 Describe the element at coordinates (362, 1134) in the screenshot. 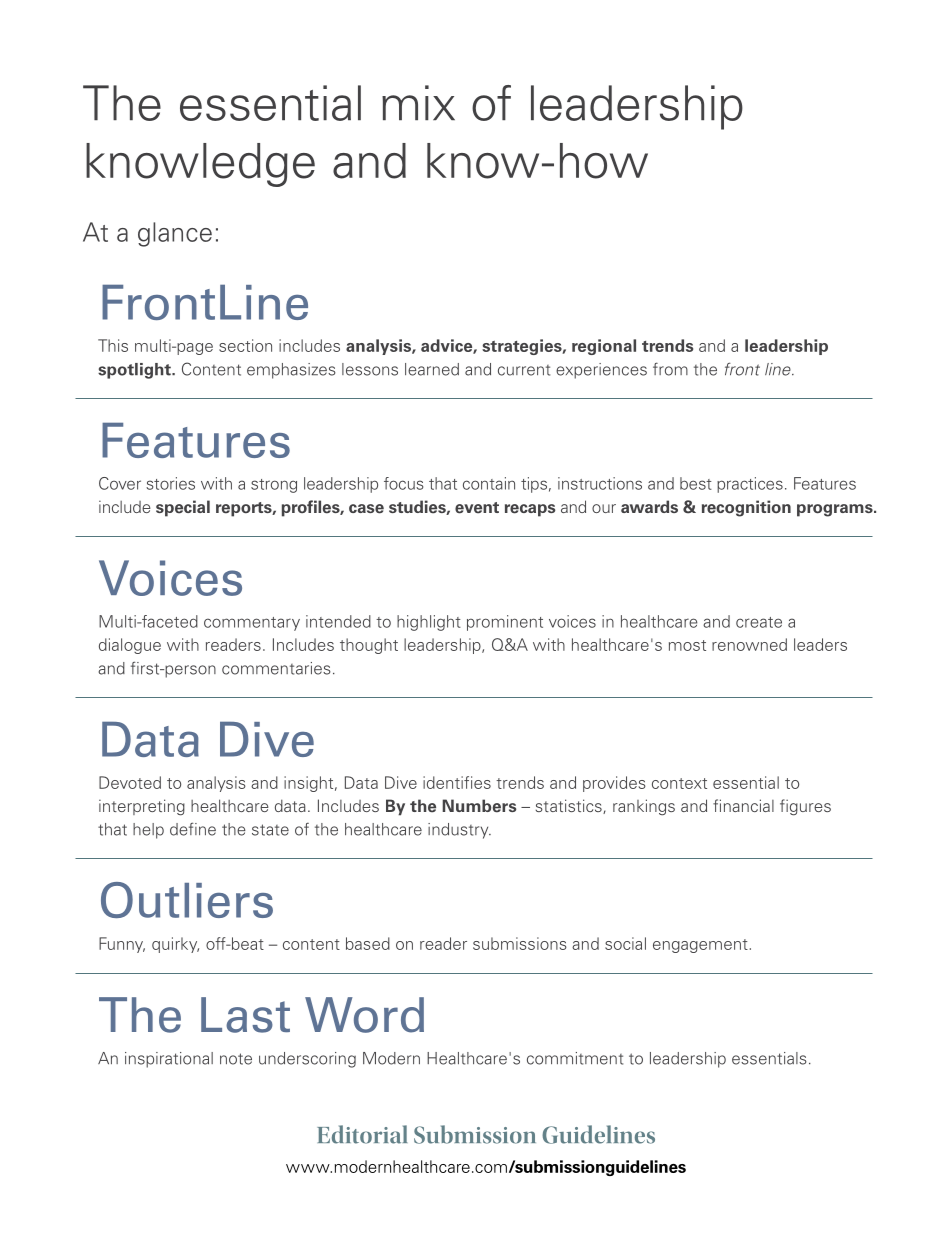

I see `Editorial` at that location.
